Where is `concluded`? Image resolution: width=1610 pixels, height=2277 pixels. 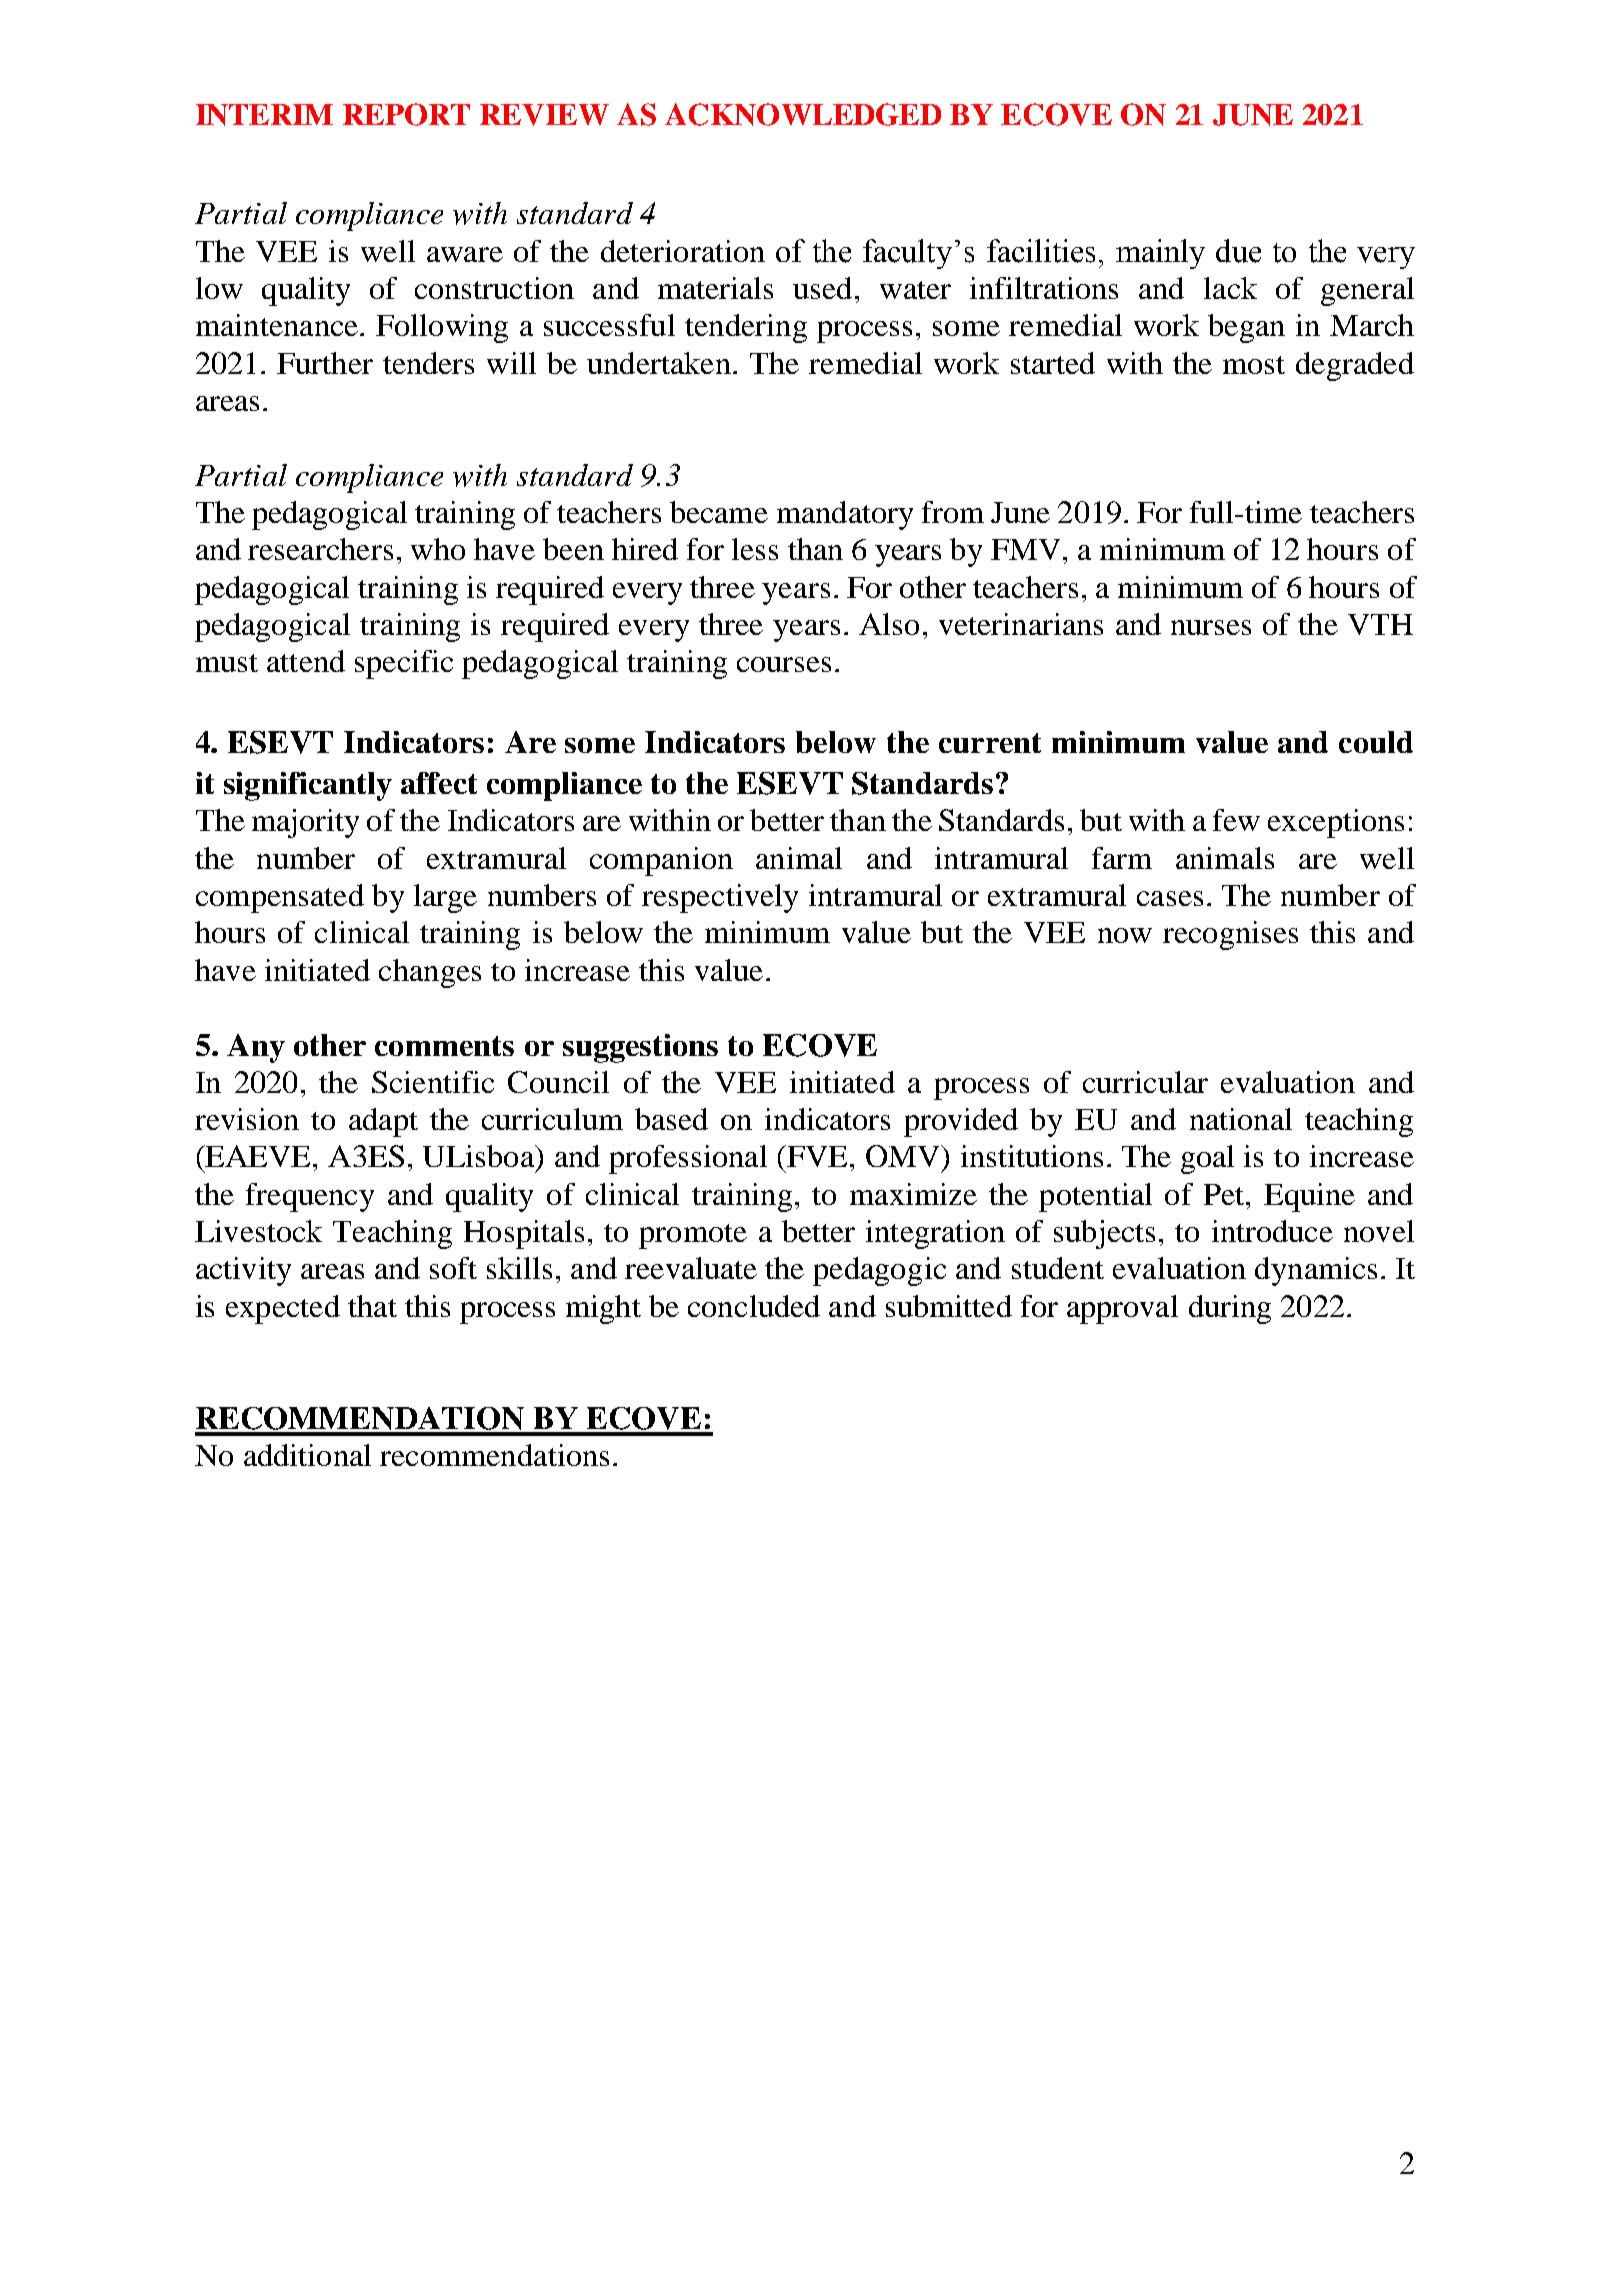 concluded is located at coordinates (754, 1306).
